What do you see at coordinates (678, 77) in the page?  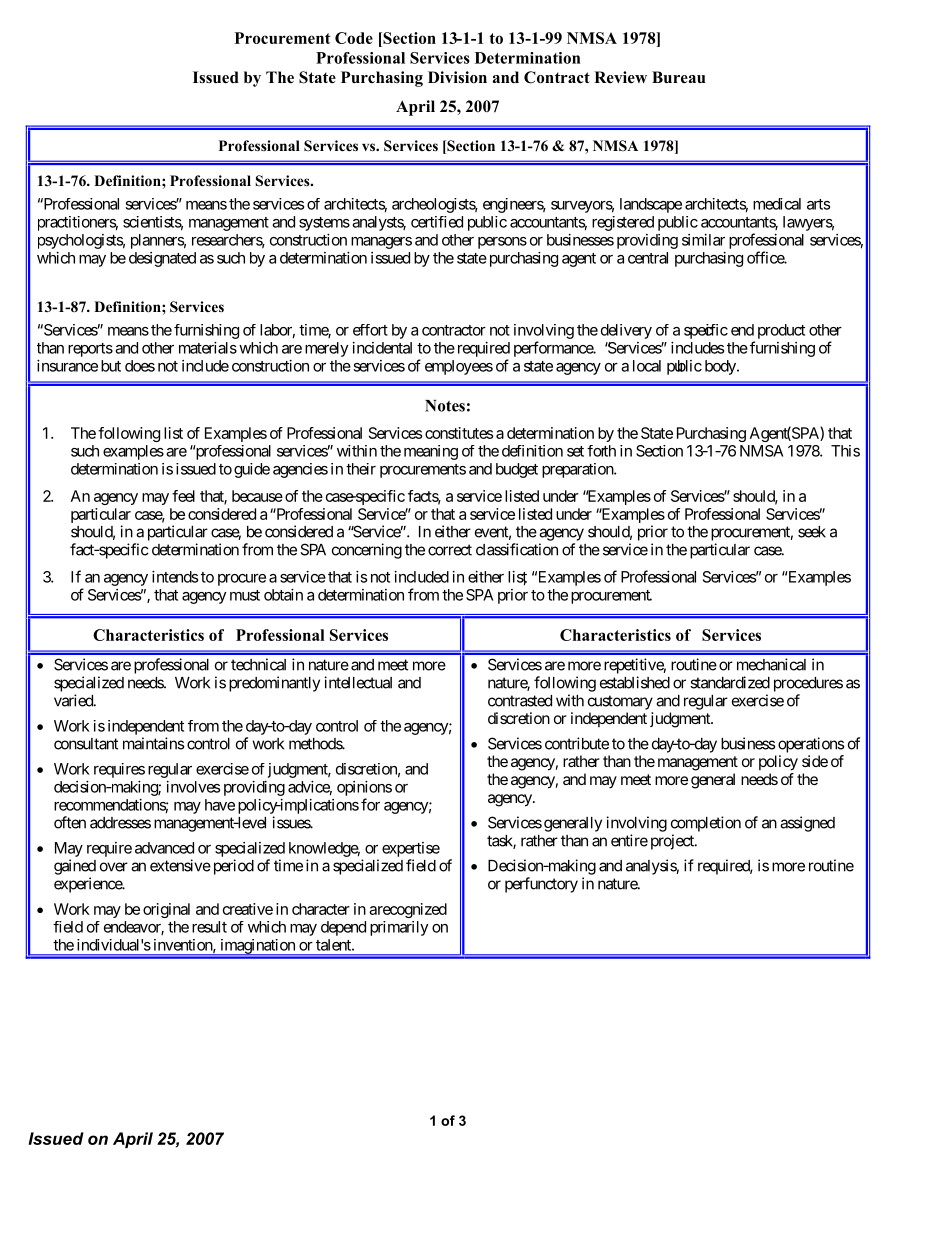 I see `Bureau` at bounding box center [678, 77].
